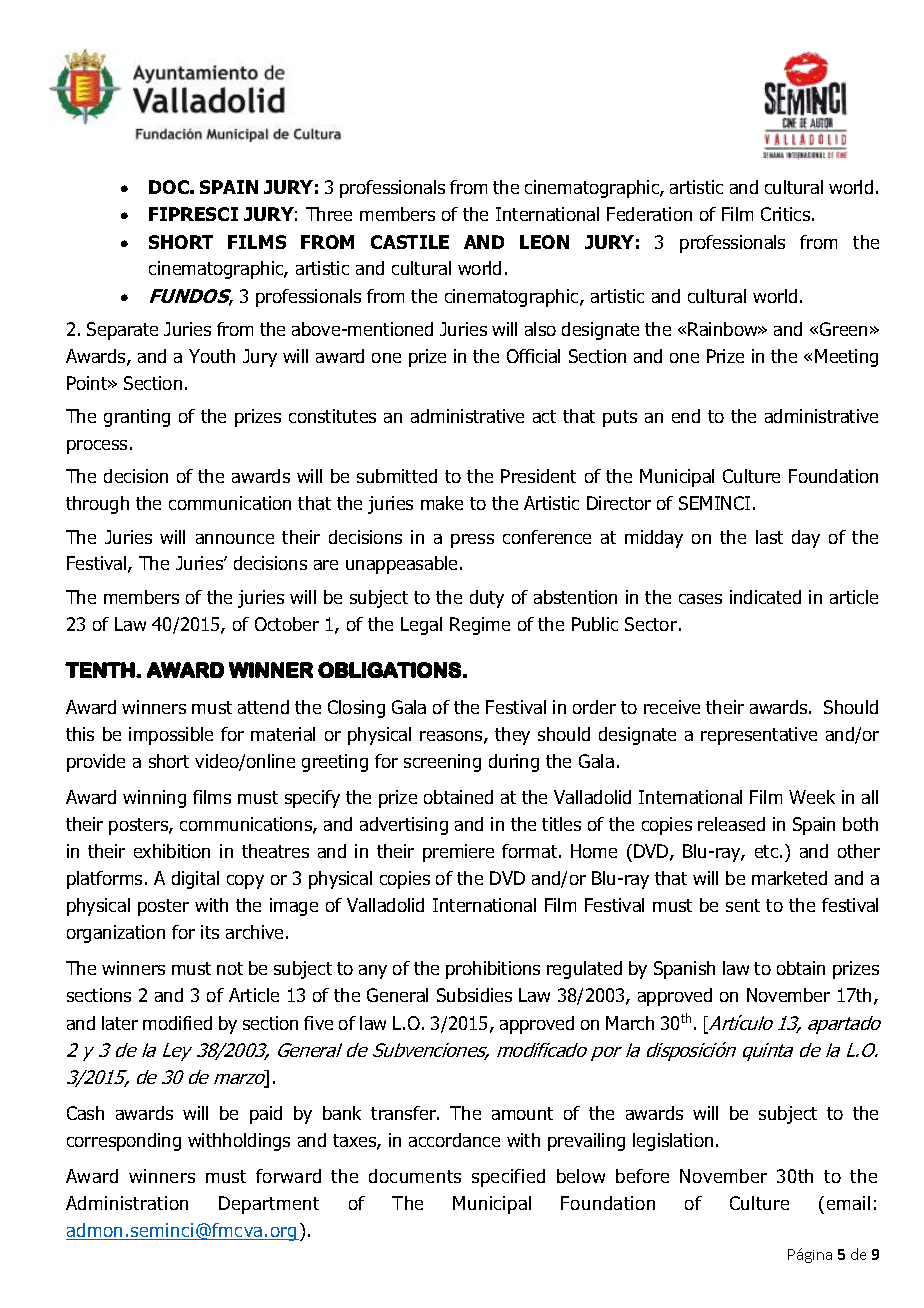 Image resolution: width=924 pixels, height=1308 pixels. What do you see at coordinates (127, 1203) in the screenshot?
I see `Administration` at bounding box center [127, 1203].
